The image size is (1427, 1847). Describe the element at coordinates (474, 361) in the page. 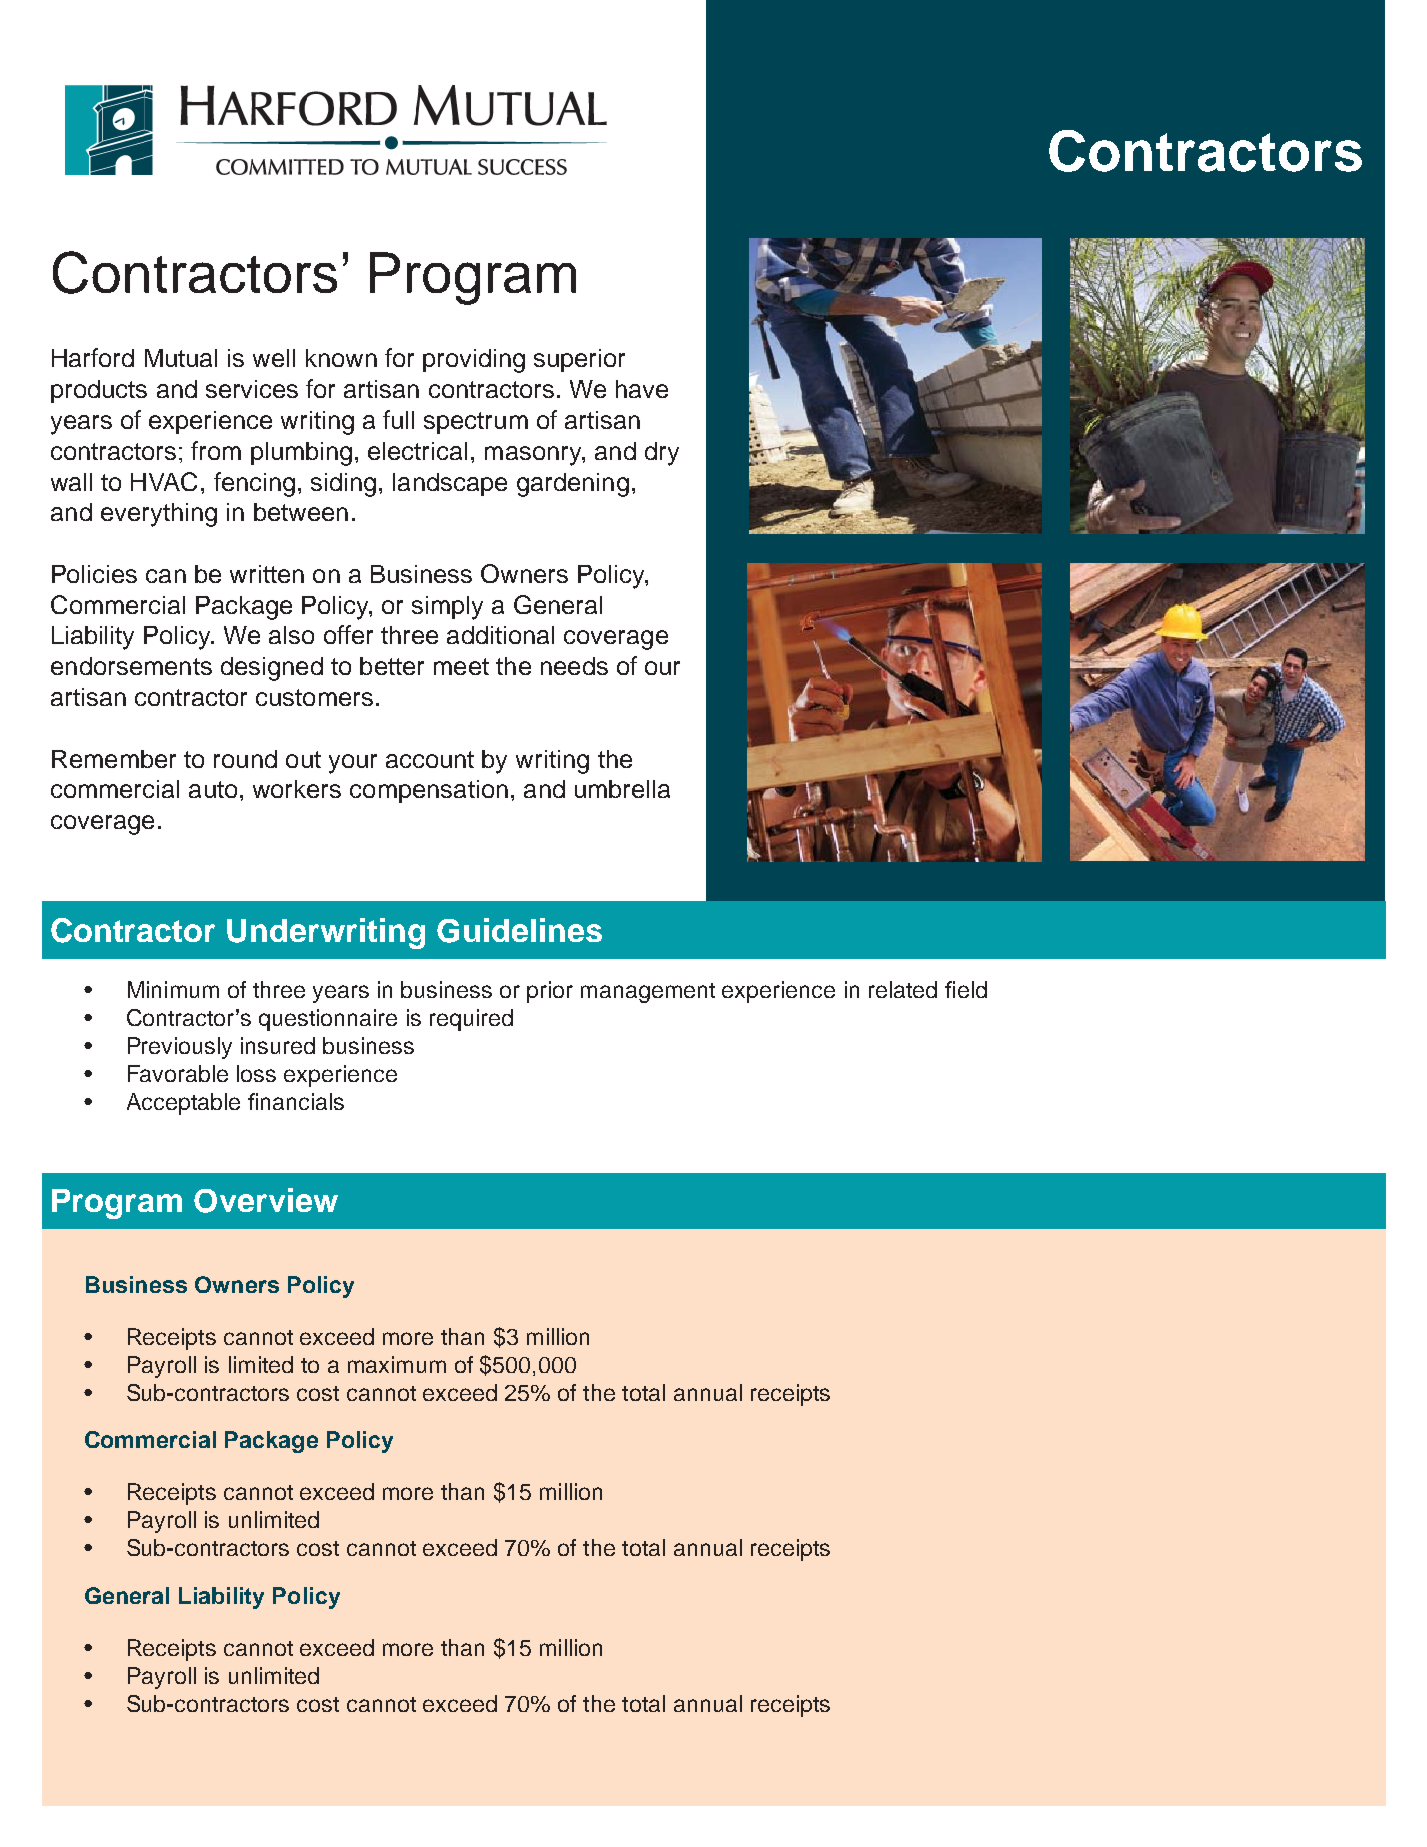

I see `providing` at that location.
